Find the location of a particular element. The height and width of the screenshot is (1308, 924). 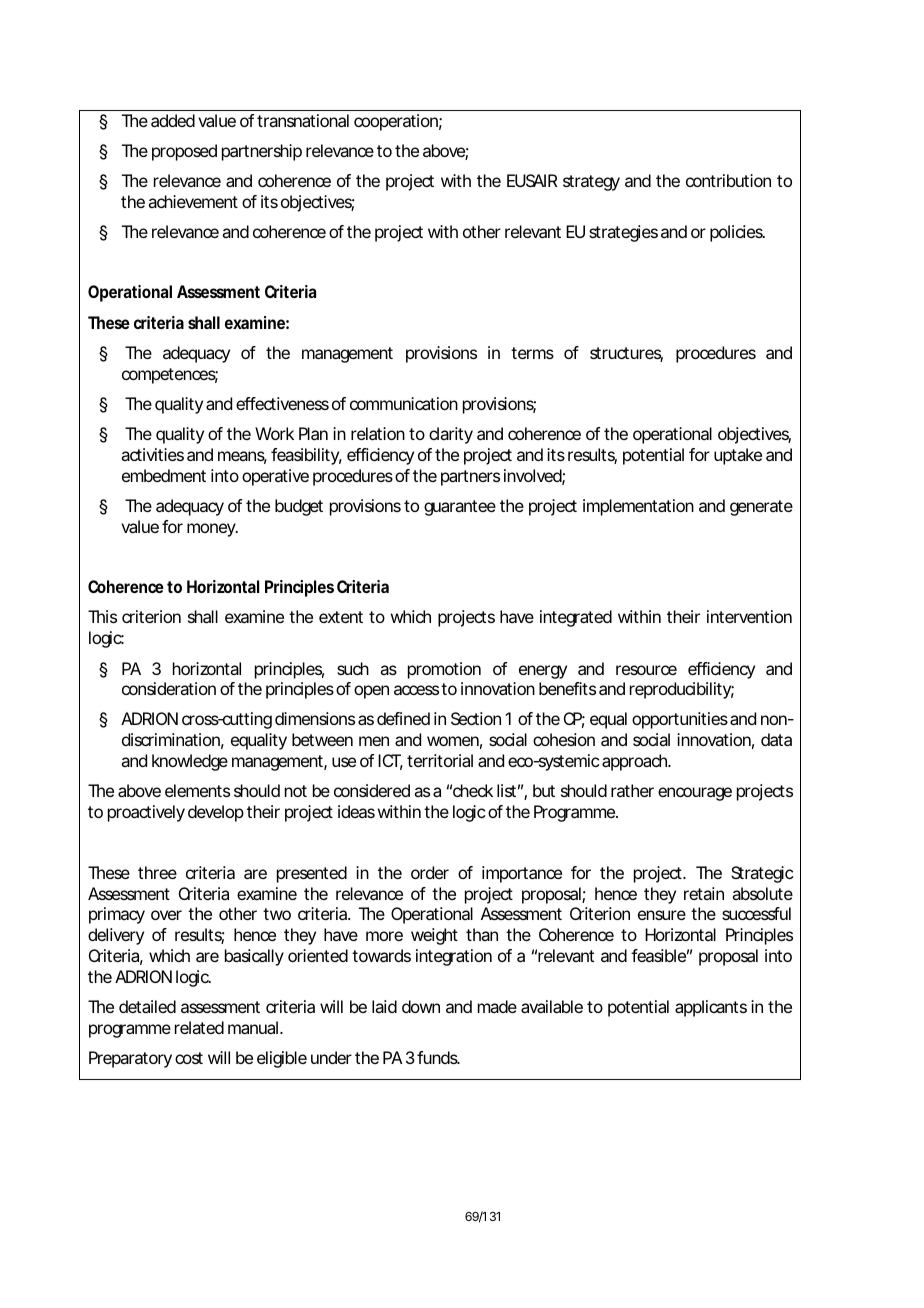

proposed is located at coordinates (184, 152).
